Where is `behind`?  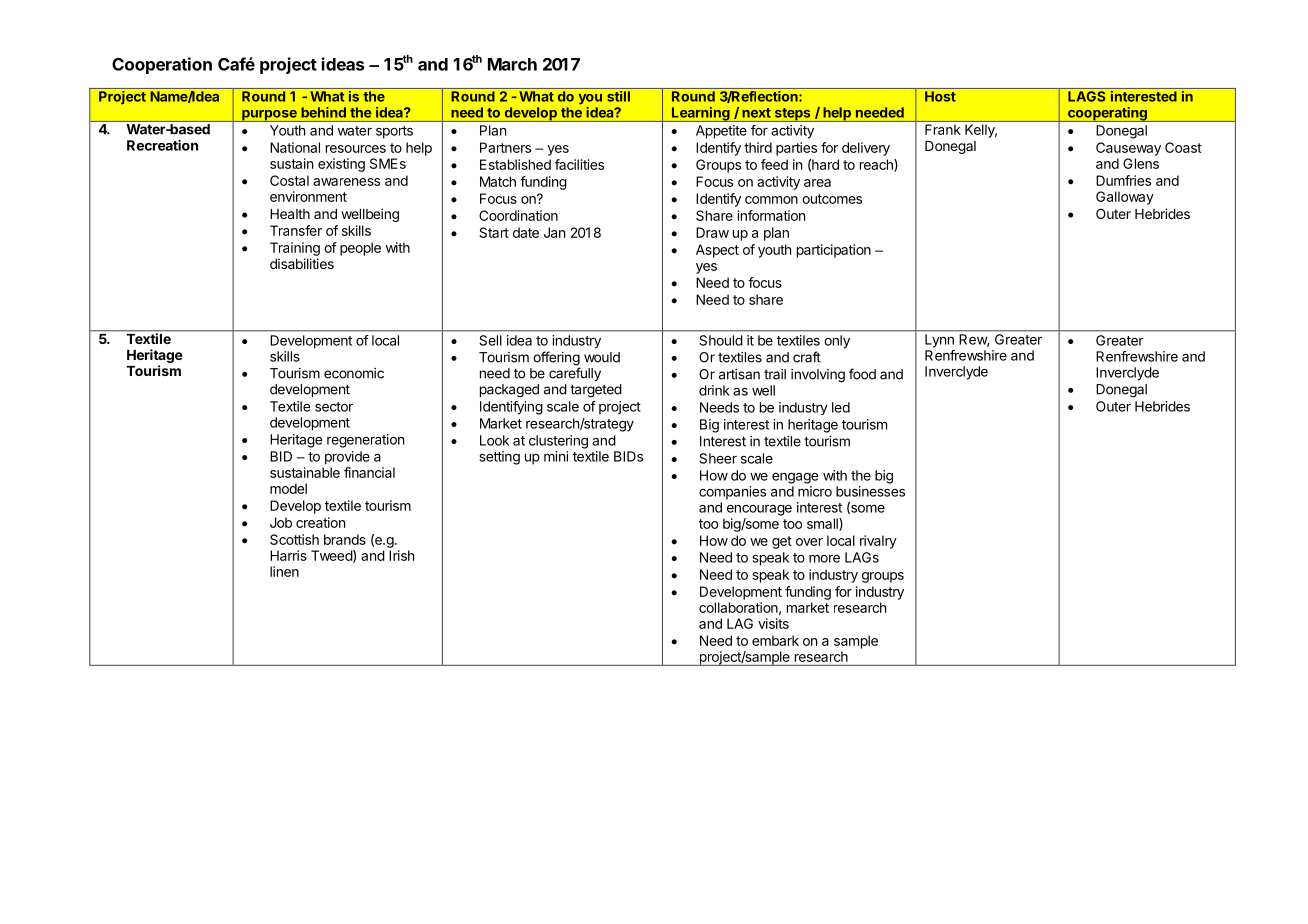 behind is located at coordinates (323, 112).
